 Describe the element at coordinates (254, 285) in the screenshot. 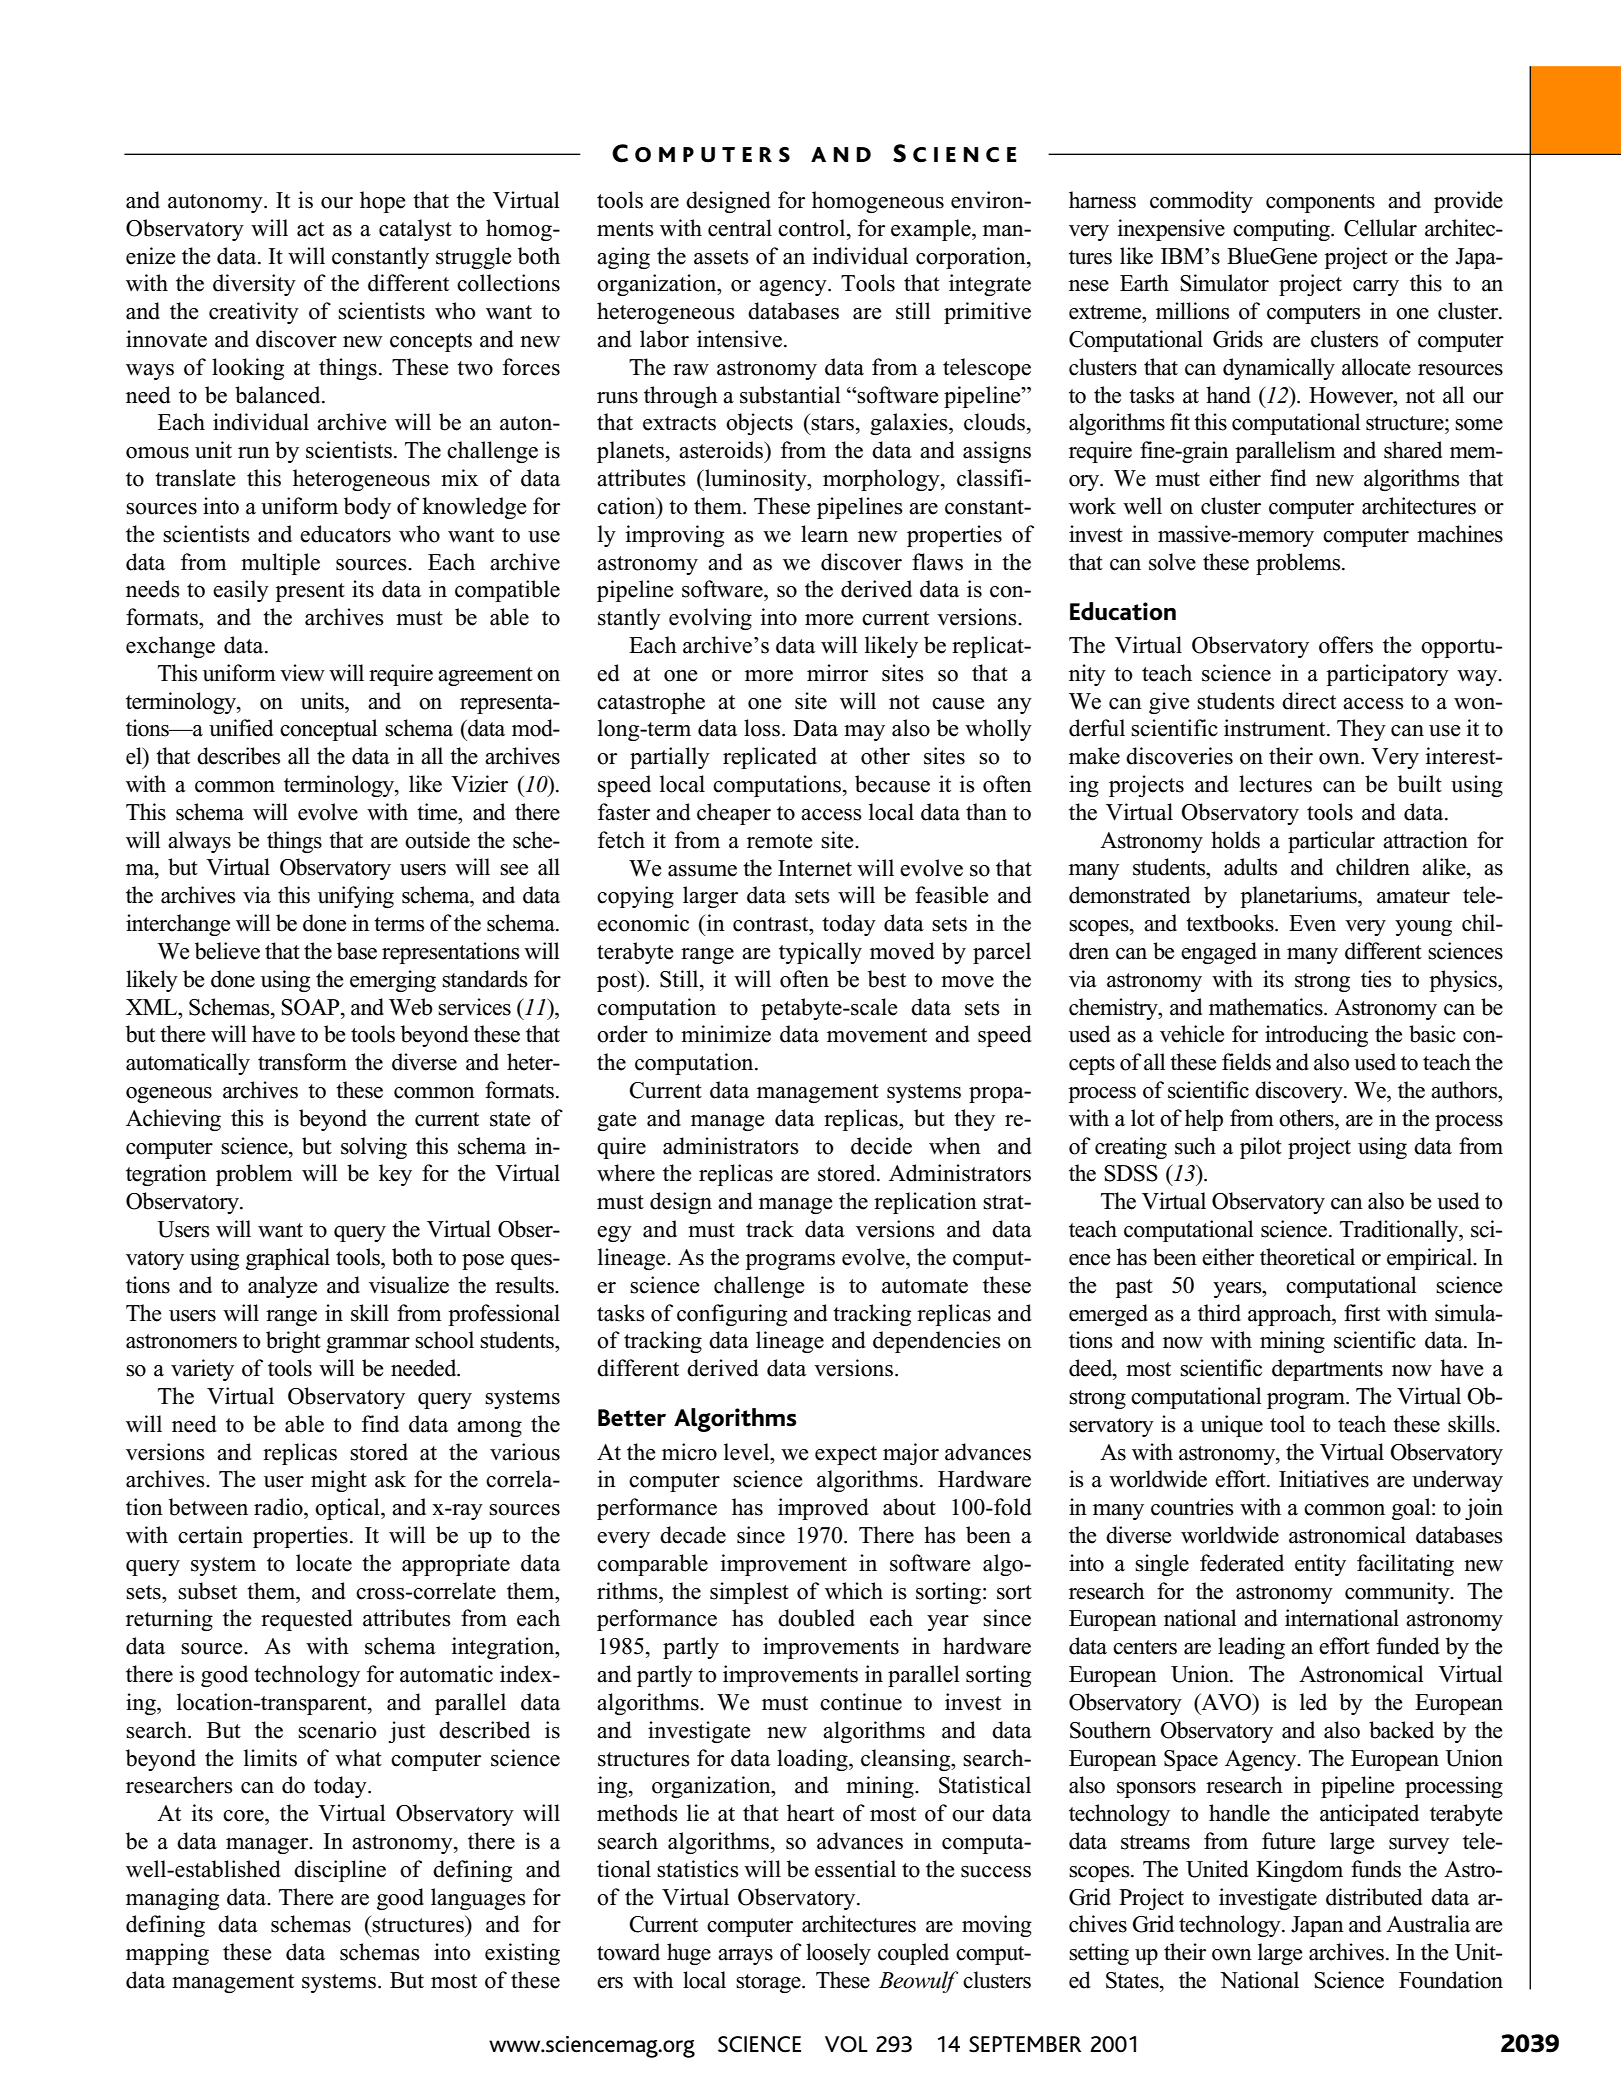

I see `diversity` at that location.
